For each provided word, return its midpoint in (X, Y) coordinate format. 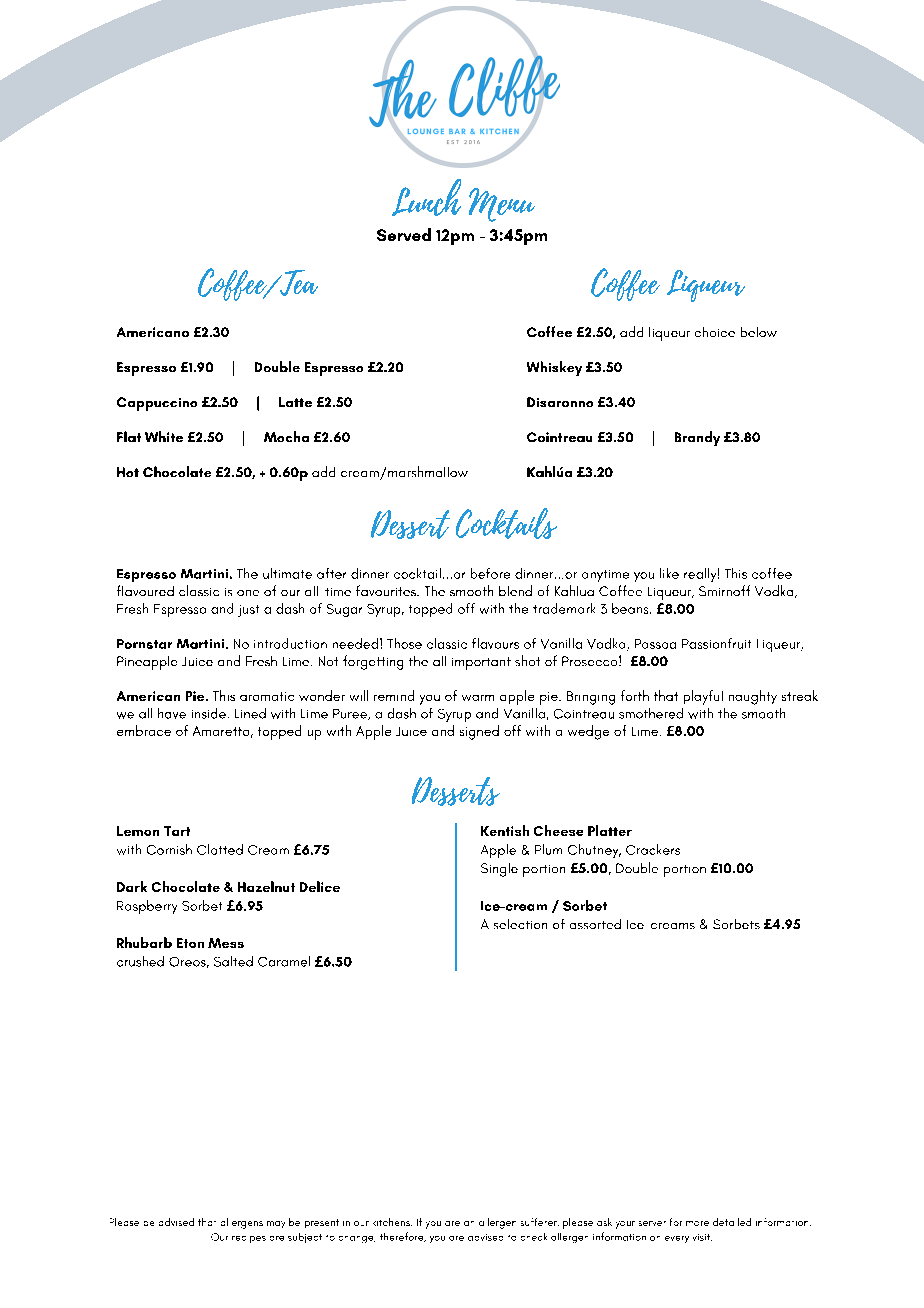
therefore (403, 1237)
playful (703, 697)
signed (479, 732)
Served (404, 234)
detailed (732, 1222)
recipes (249, 1239)
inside (209, 713)
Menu (502, 205)
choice (715, 332)
